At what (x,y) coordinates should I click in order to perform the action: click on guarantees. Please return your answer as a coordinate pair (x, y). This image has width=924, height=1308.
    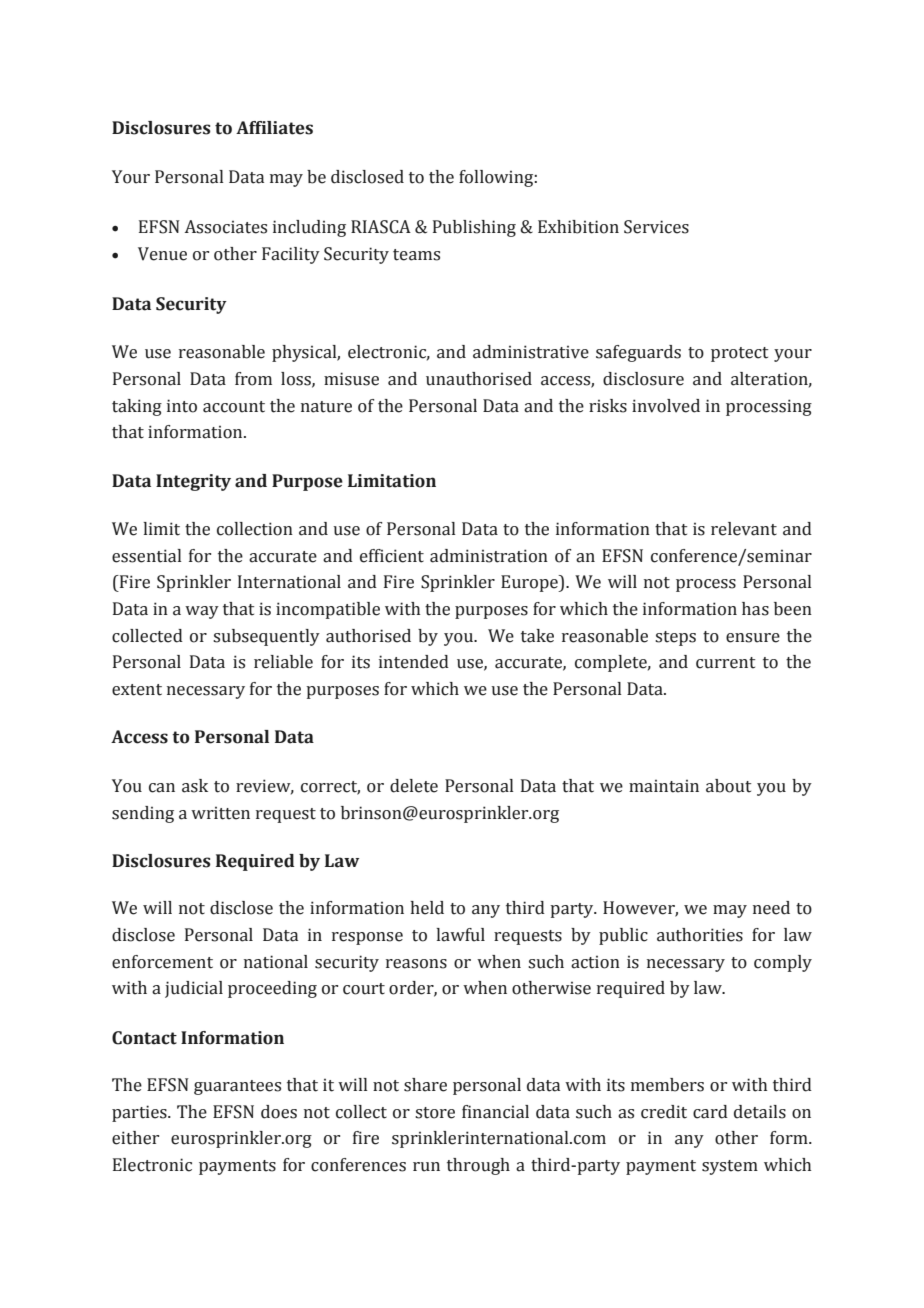
    Looking at the image, I should click on (237, 1087).
